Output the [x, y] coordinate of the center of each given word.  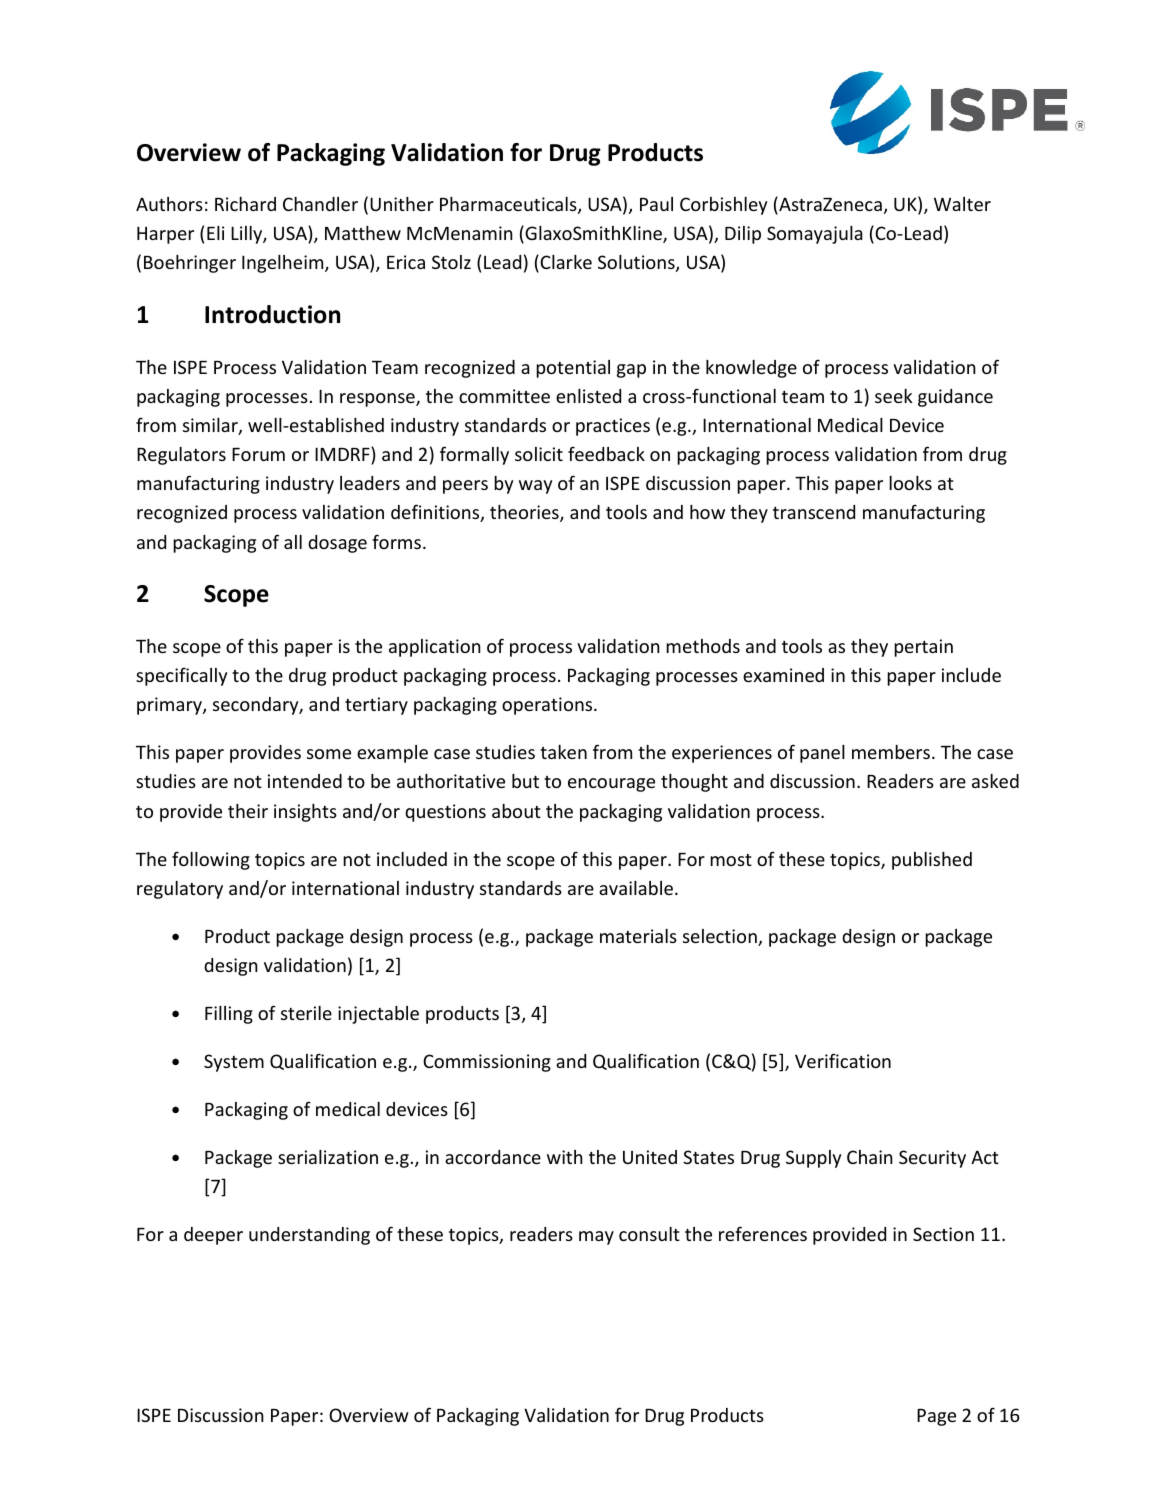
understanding [309, 1236]
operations [548, 706]
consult [649, 1234]
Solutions [637, 263]
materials [638, 936]
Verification [843, 1060]
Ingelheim [284, 264]
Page [936, 1417]
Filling [229, 1015]
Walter [962, 204]
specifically [181, 676]
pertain [923, 648]
